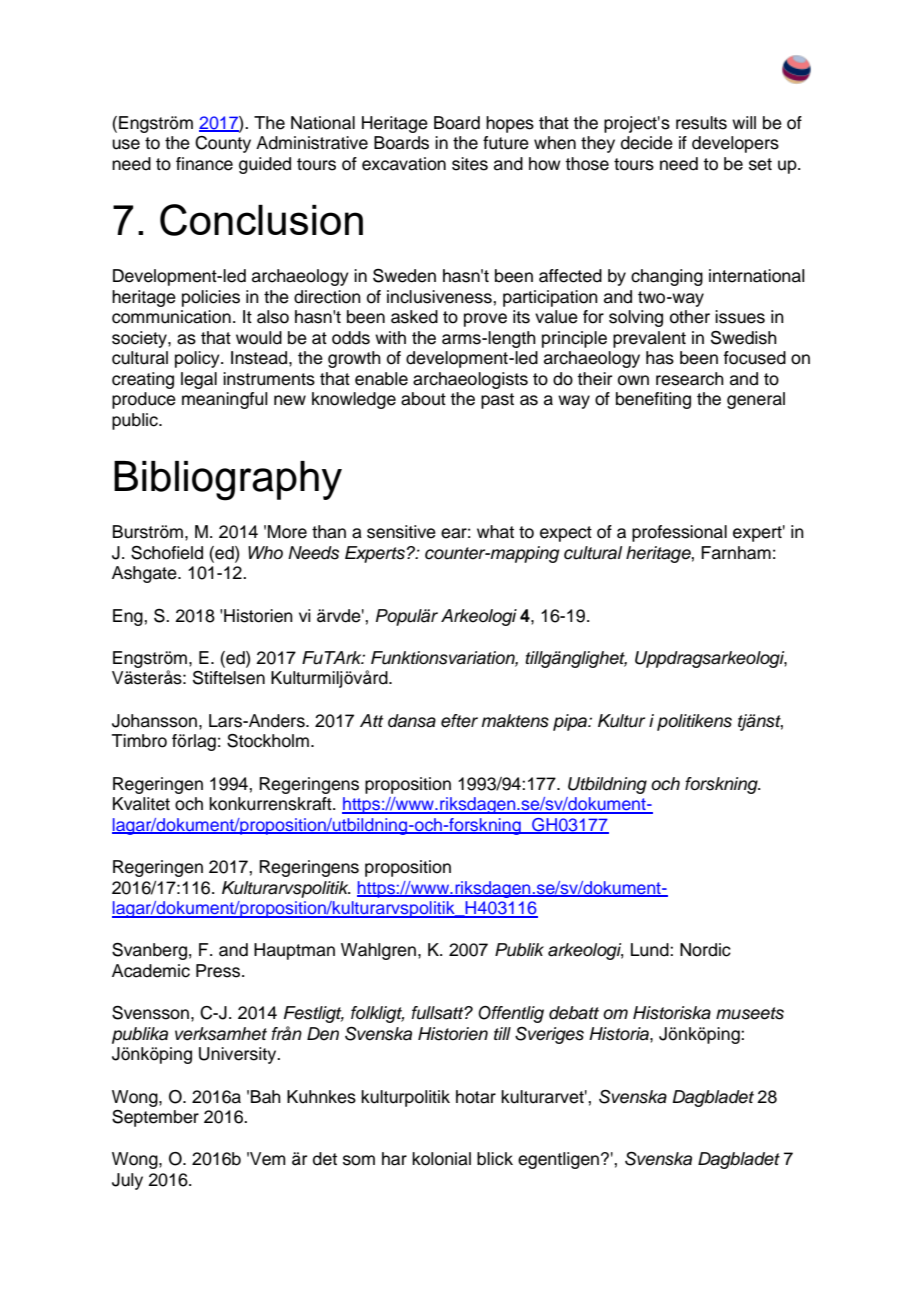 The height and width of the screenshot is (1308, 924). What do you see at coordinates (647, 143) in the screenshot?
I see `decide` at bounding box center [647, 143].
